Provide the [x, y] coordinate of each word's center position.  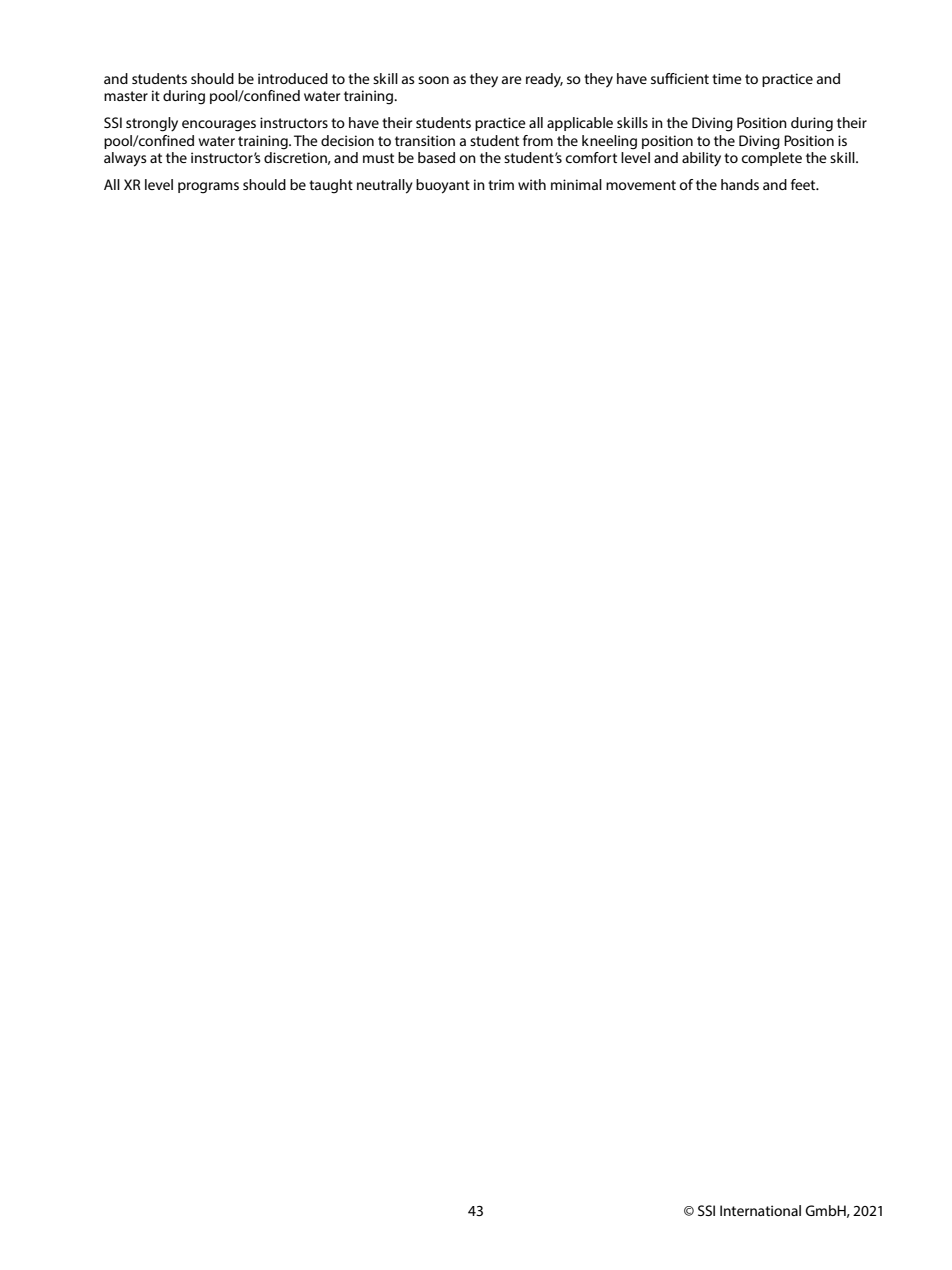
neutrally [385, 186]
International [760, 1210]
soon [433, 80]
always [125, 159]
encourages [219, 126]
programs [208, 188]
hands [740, 184]
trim [501, 184]
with [532, 184]
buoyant [443, 186]
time [727, 78]
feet [804, 184]
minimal [576, 184]
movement [641, 185]
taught [331, 186]
